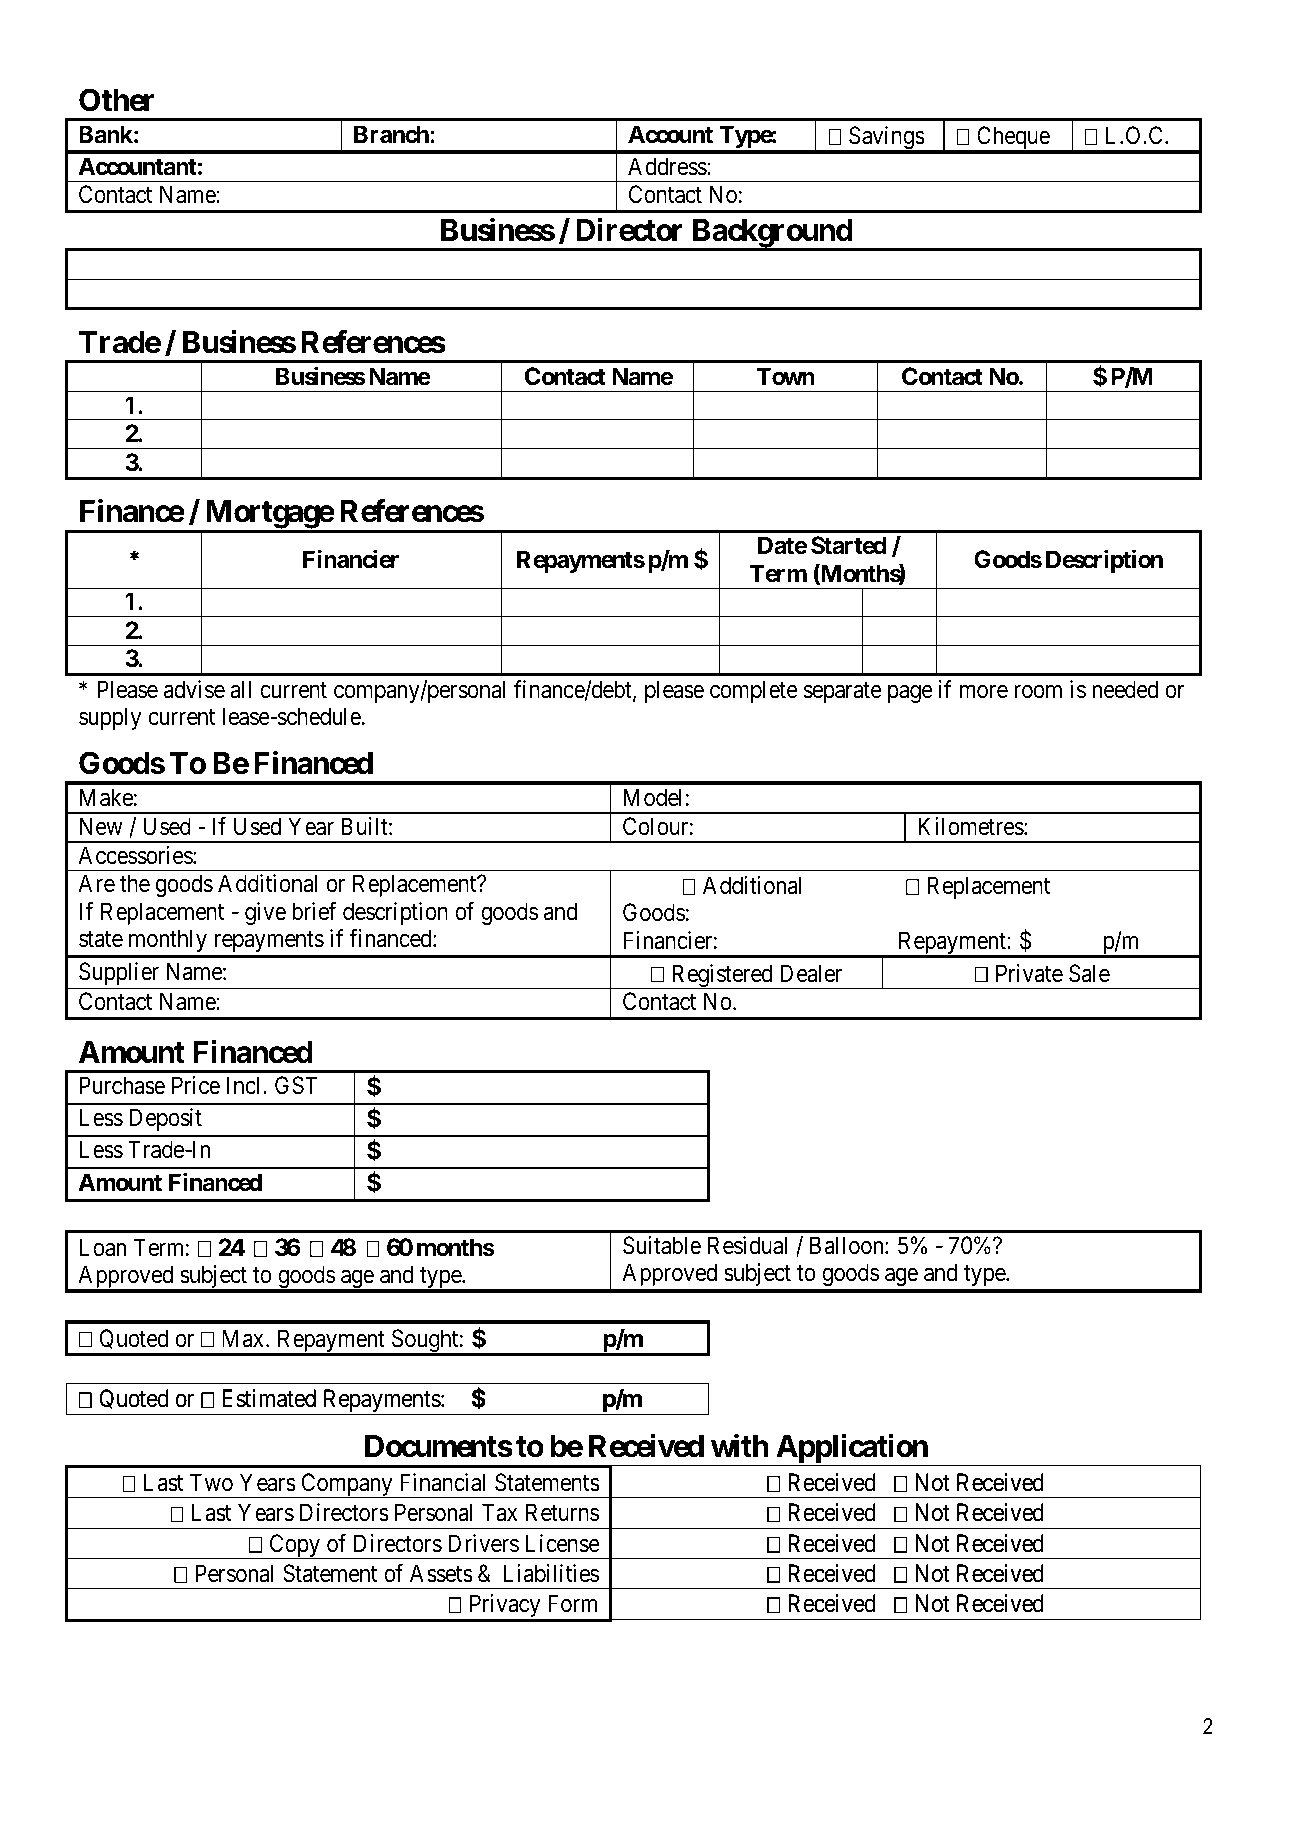  I want to click on License, so click(563, 1543).
